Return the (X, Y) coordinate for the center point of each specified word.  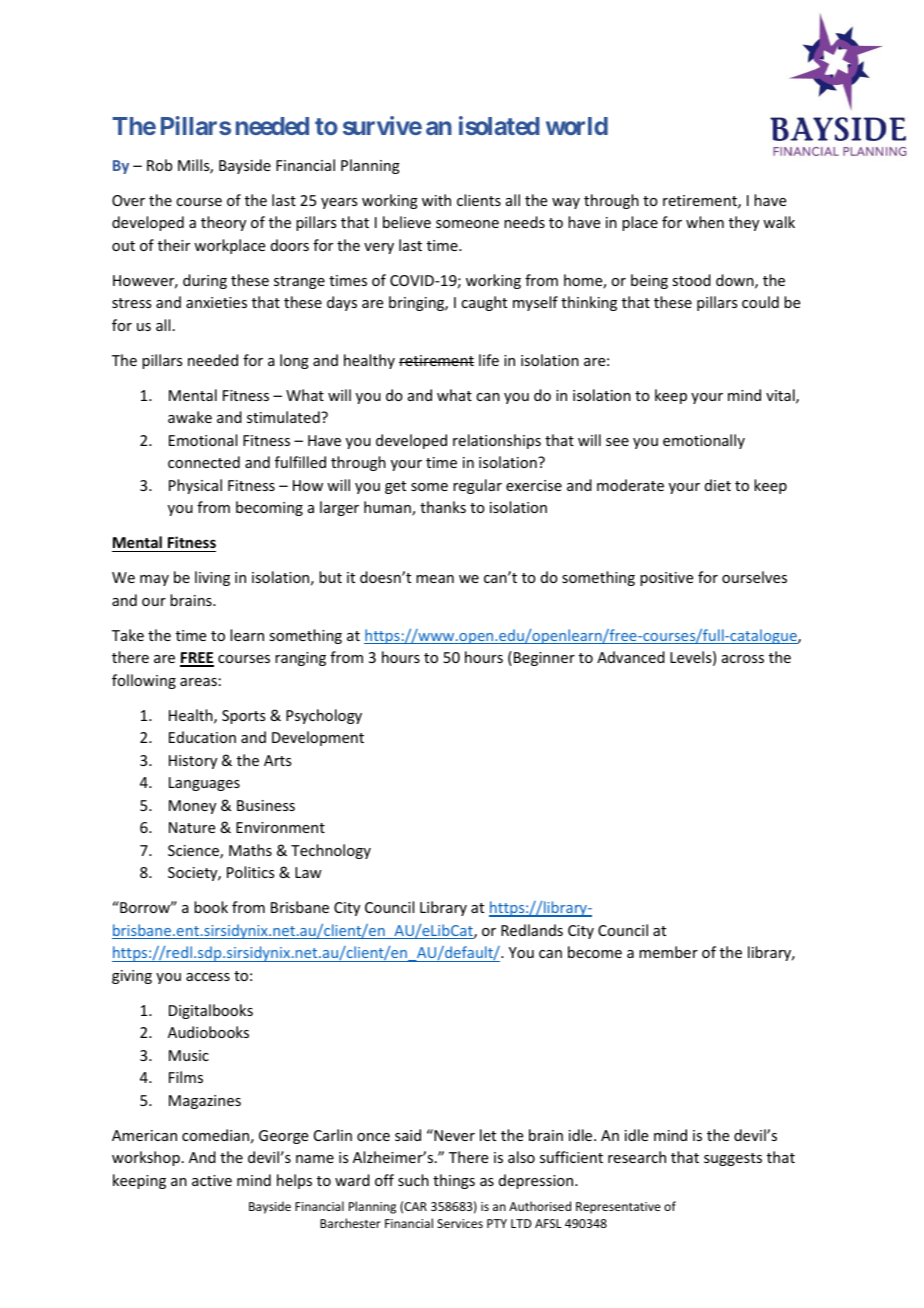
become (595, 952)
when (705, 222)
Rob (159, 165)
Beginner (544, 659)
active (212, 1180)
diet (718, 485)
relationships (497, 441)
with (436, 200)
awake (190, 417)
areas (198, 682)
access (208, 977)
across (743, 659)
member (668, 952)
